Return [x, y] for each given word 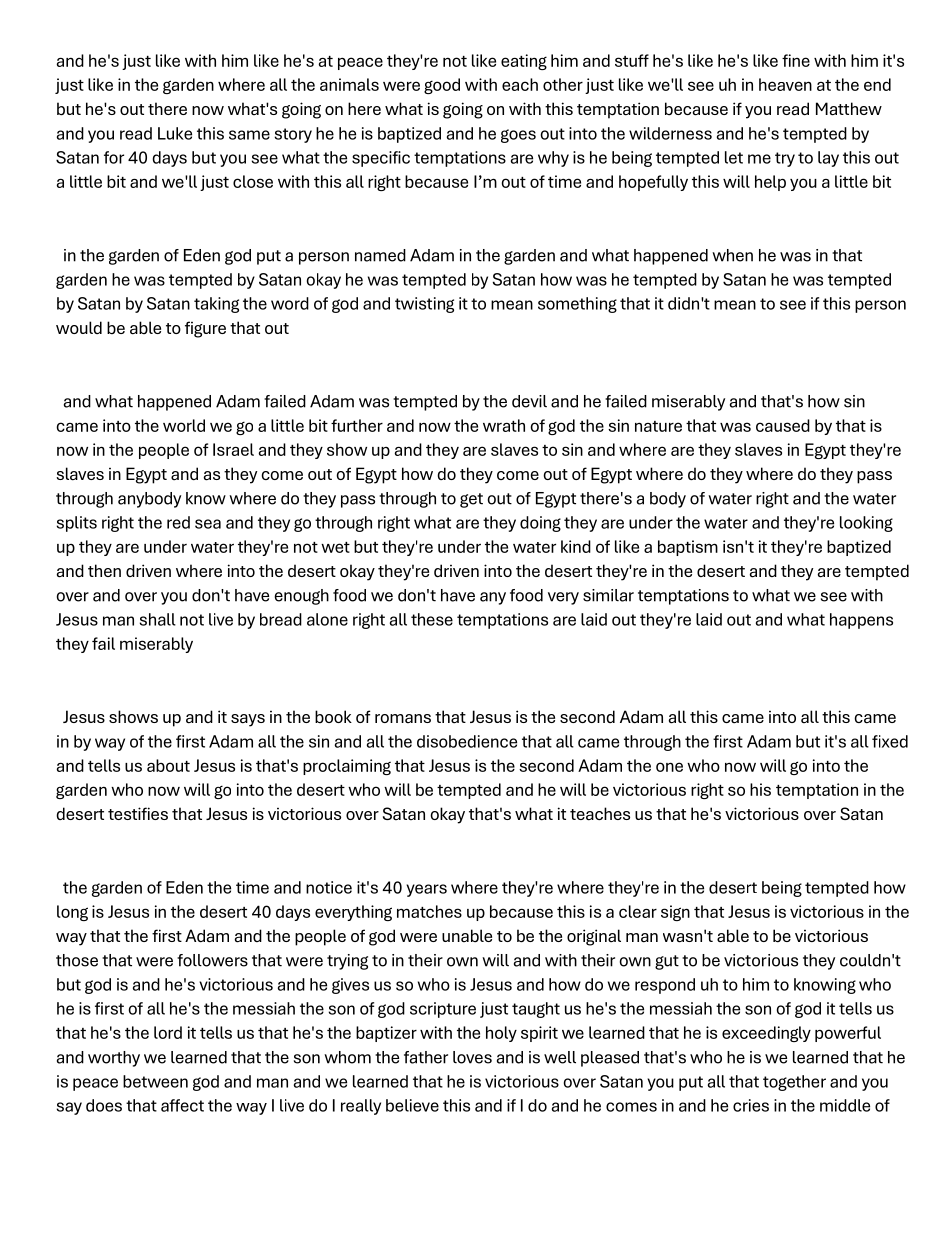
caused [783, 425]
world [184, 425]
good [442, 86]
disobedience [467, 741]
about [168, 765]
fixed [890, 741]
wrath [504, 425]
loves [472, 1057]
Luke [175, 133]
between [155, 1081]
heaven [785, 84]
